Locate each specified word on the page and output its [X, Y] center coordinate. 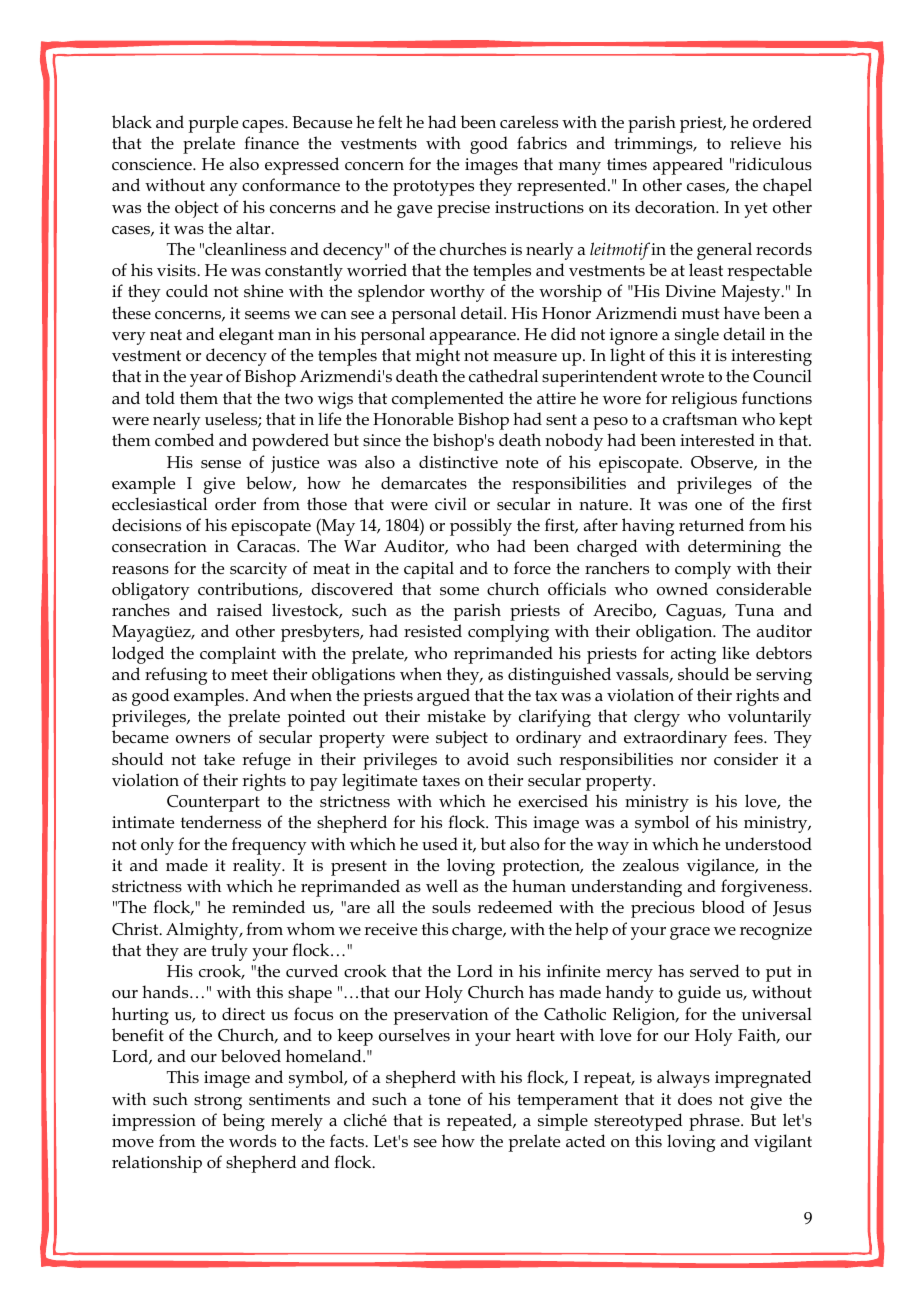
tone [444, 1099]
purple [213, 124]
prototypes [433, 188]
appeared [688, 166]
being [243, 1122]
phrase [715, 1122]
